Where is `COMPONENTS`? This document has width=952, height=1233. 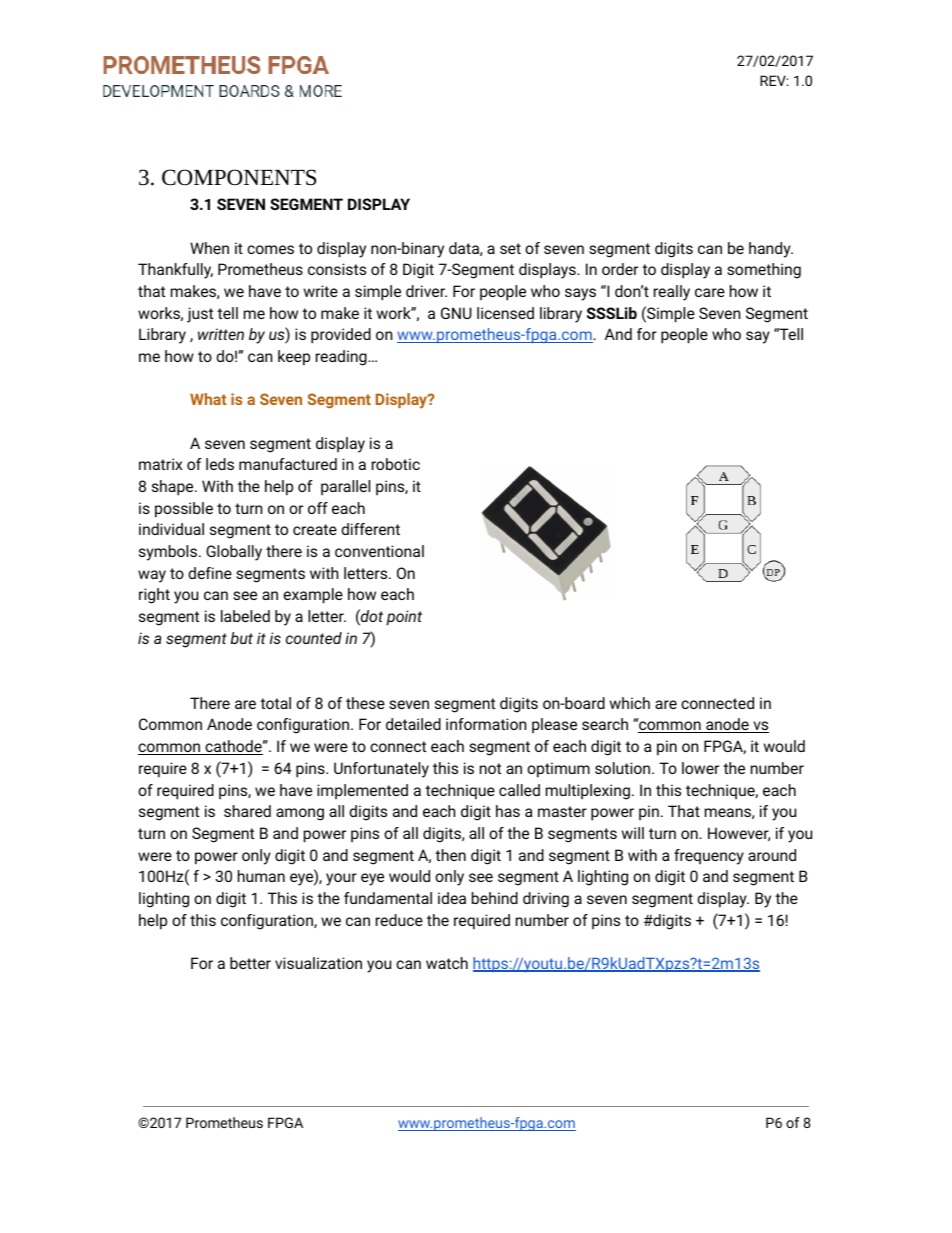 COMPONENTS is located at coordinates (239, 177).
